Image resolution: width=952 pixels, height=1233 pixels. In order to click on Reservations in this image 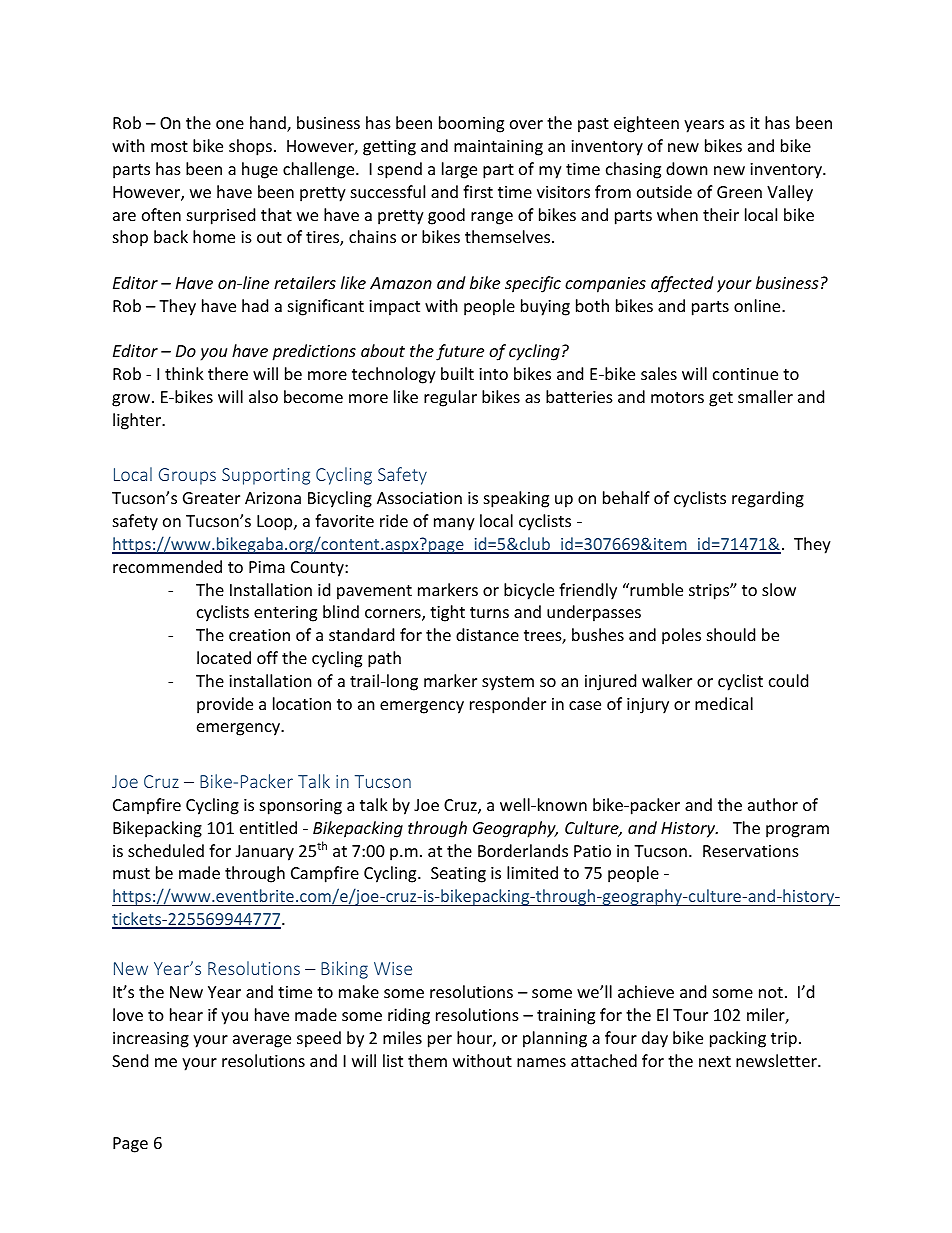, I will do `click(751, 851)`.
